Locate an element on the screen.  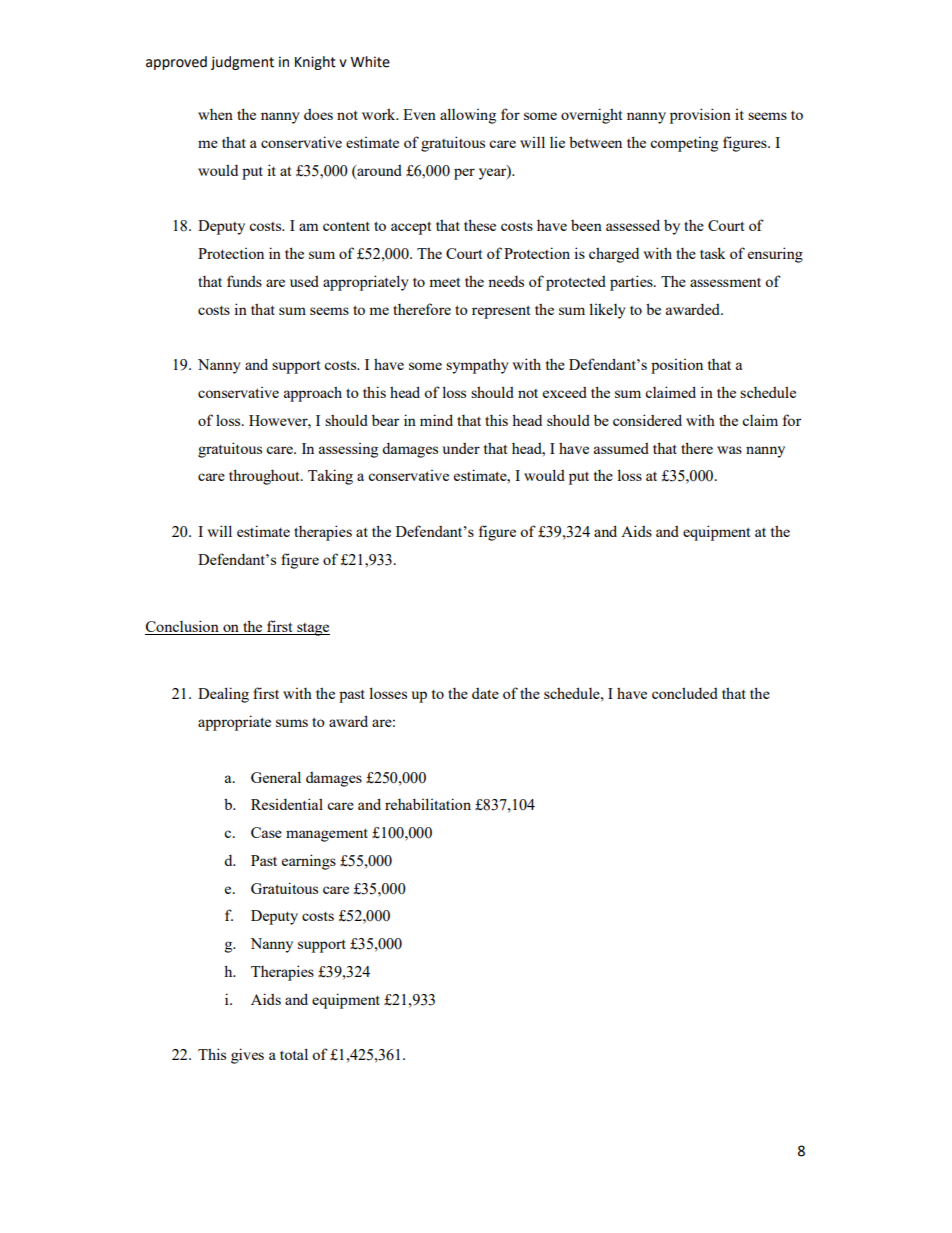
gives is located at coordinates (247, 1056).
